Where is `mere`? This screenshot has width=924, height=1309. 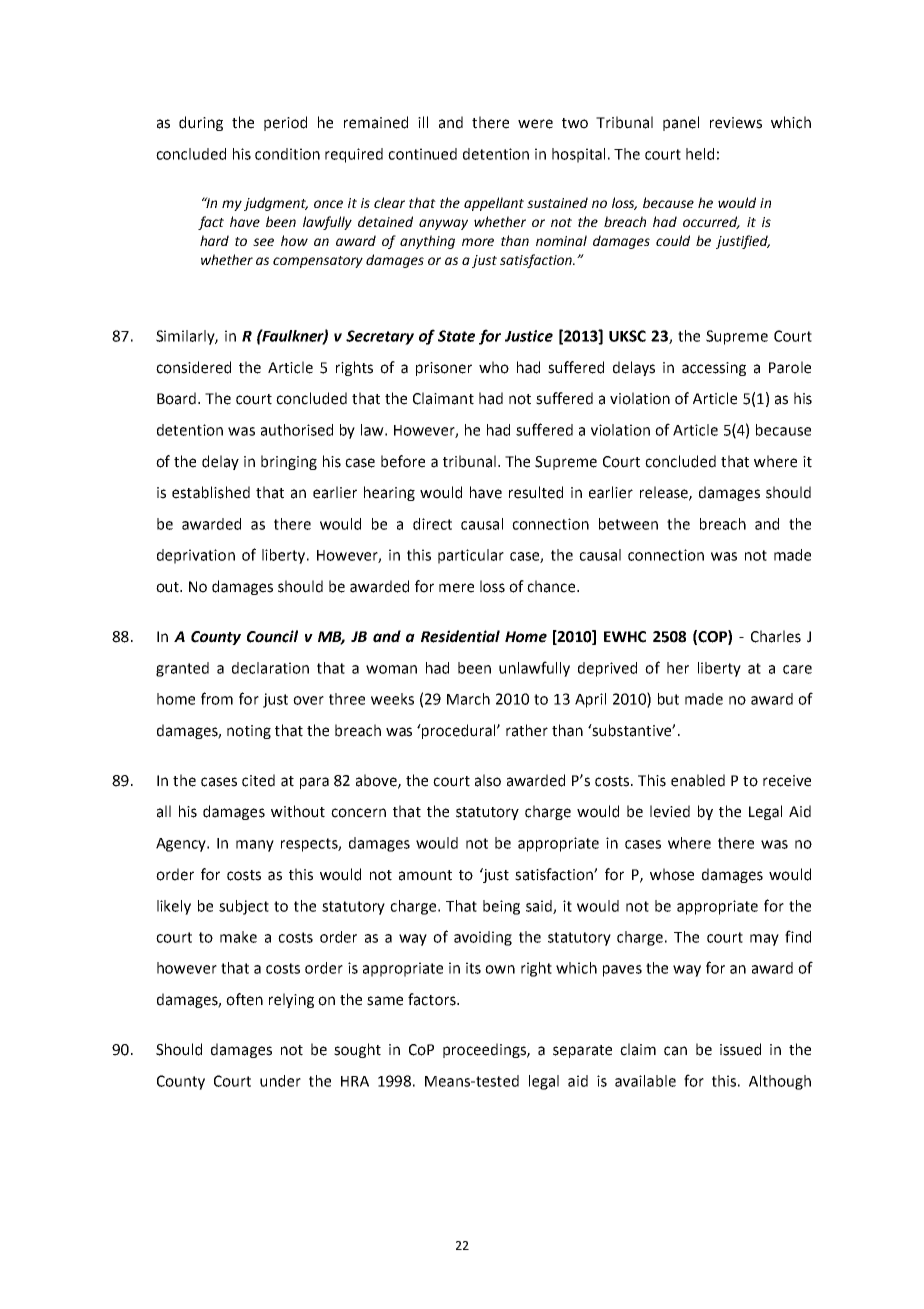
mere is located at coordinates (456, 588).
